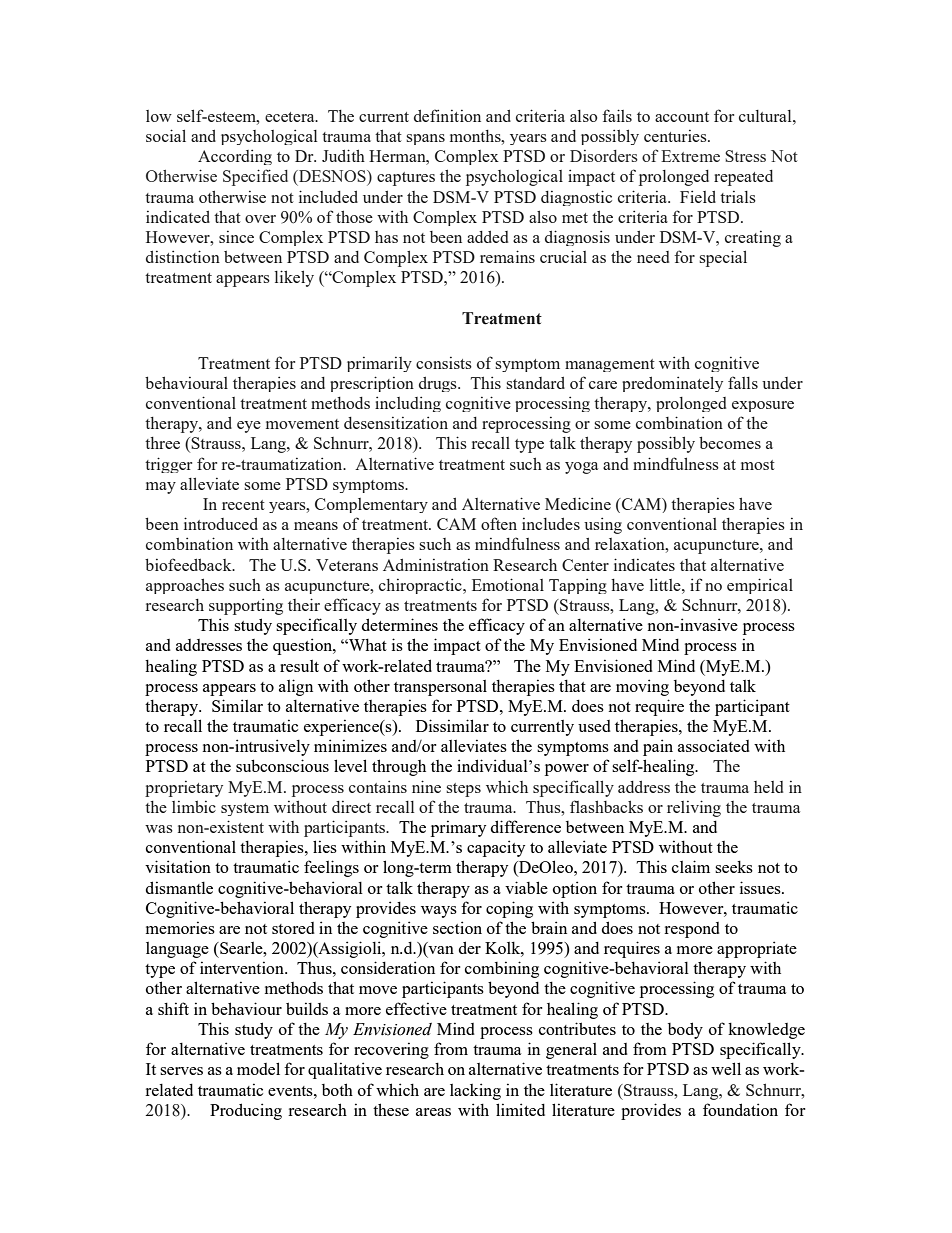 The width and height of the page is (952, 1233). I want to click on eye, so click(249, 427).
